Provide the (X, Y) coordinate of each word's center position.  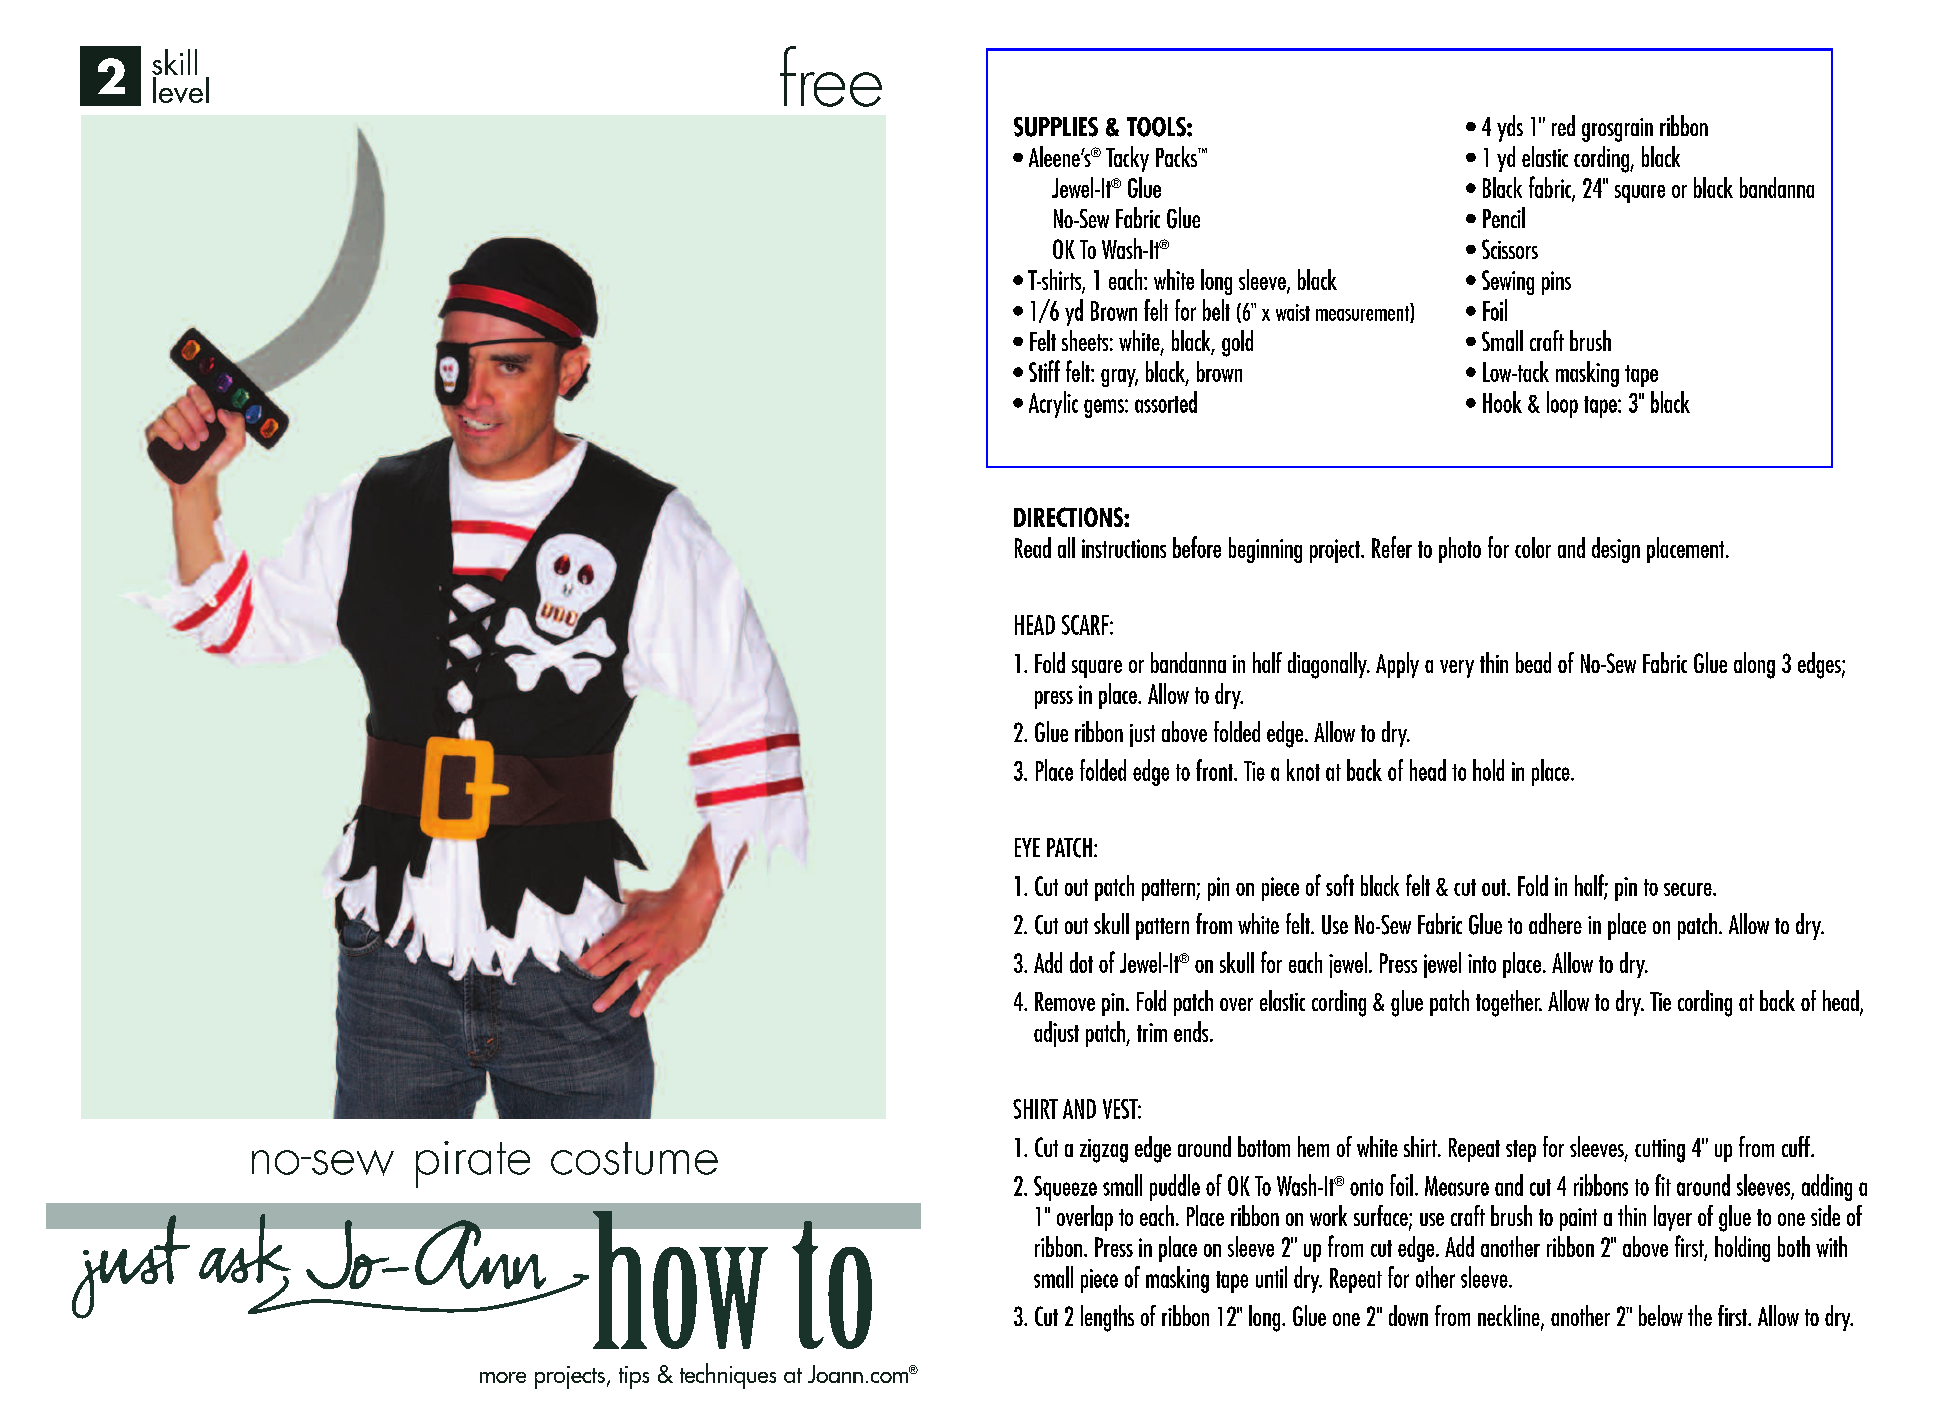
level (181, 90)
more (503, 1377)
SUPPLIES (1056, 127)
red (1563, 125)
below (1661, 1315)
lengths (1107, 1318)
